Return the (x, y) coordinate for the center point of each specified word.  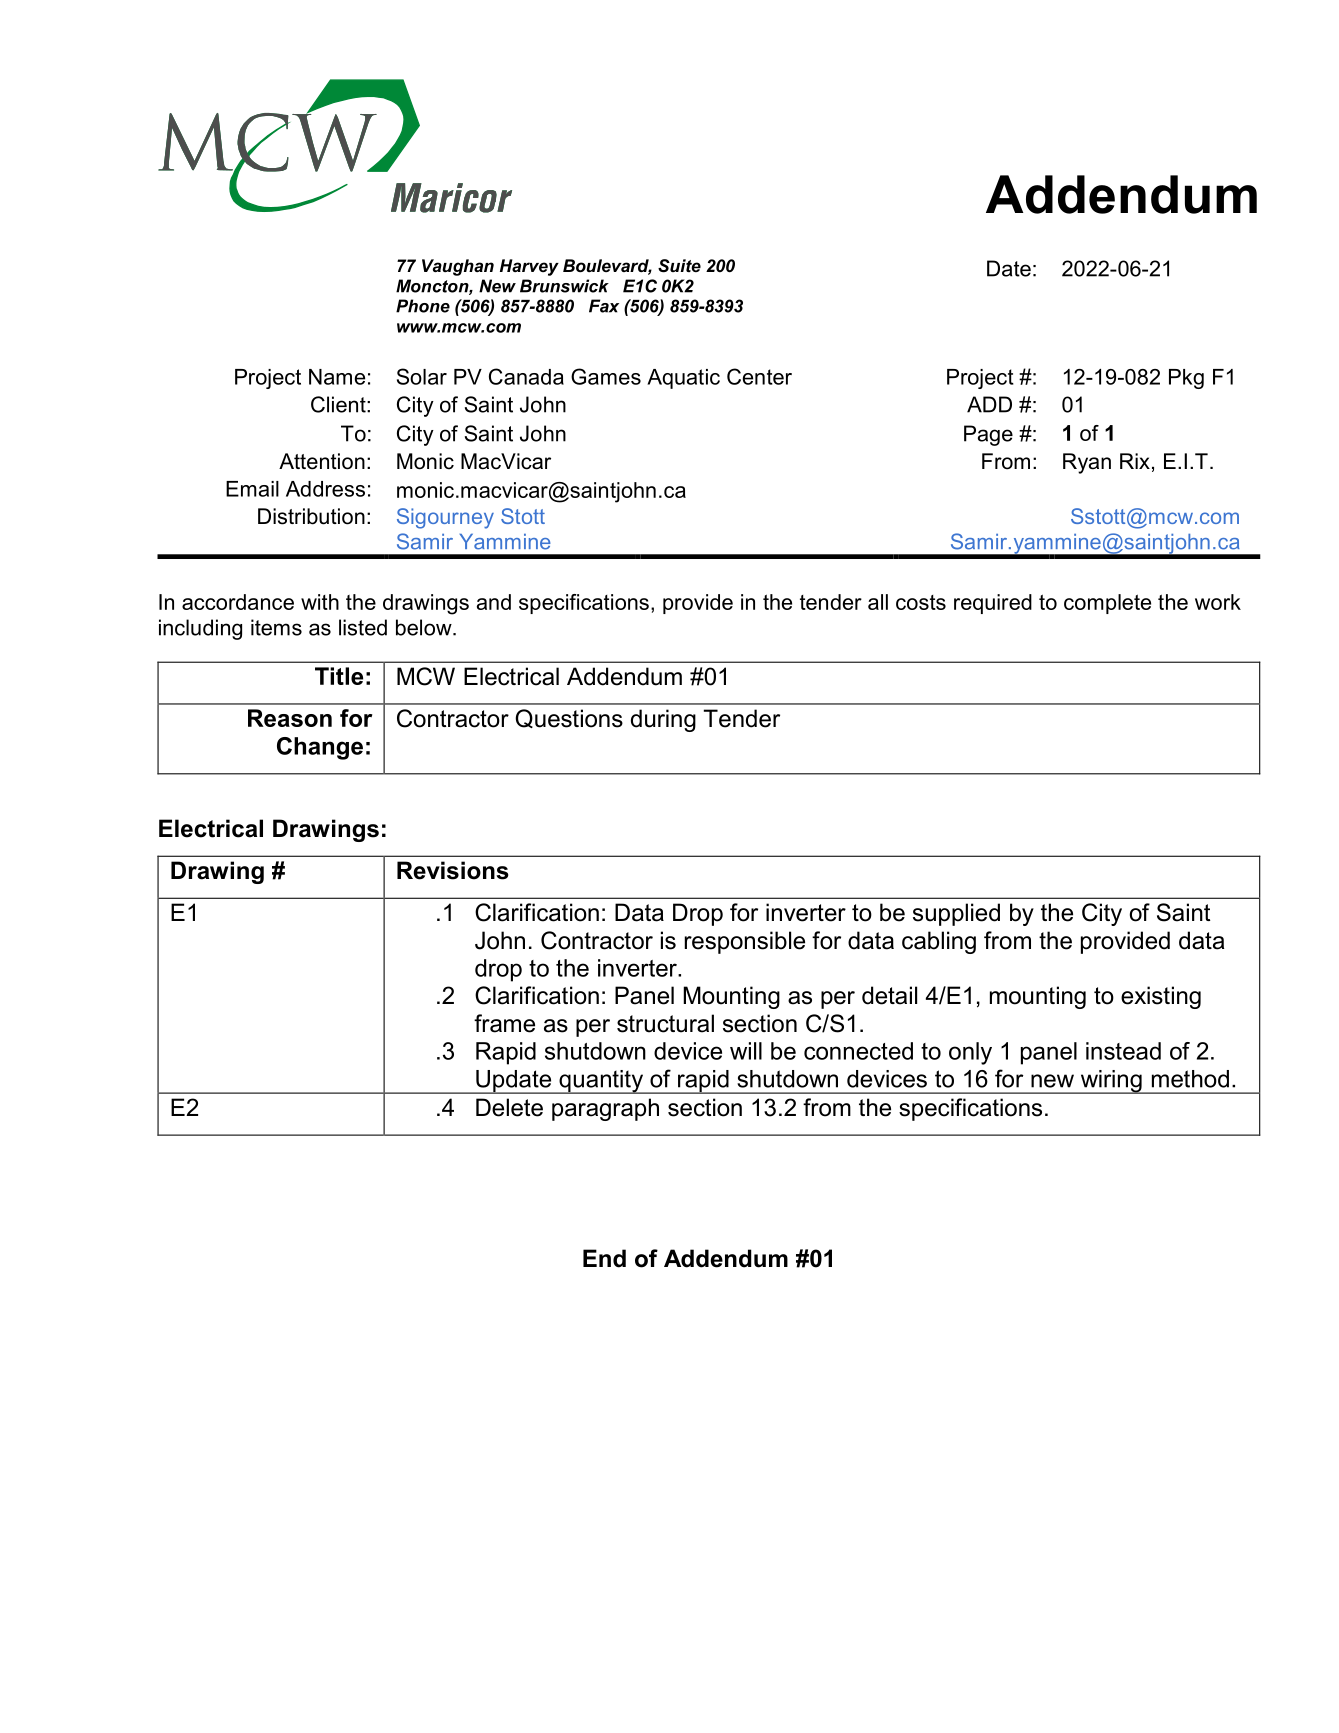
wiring (1111, 1082)
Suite (679, 266)
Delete (509, 1107)
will (746, 1051)
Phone (423, 306)
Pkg (1186, 379)
